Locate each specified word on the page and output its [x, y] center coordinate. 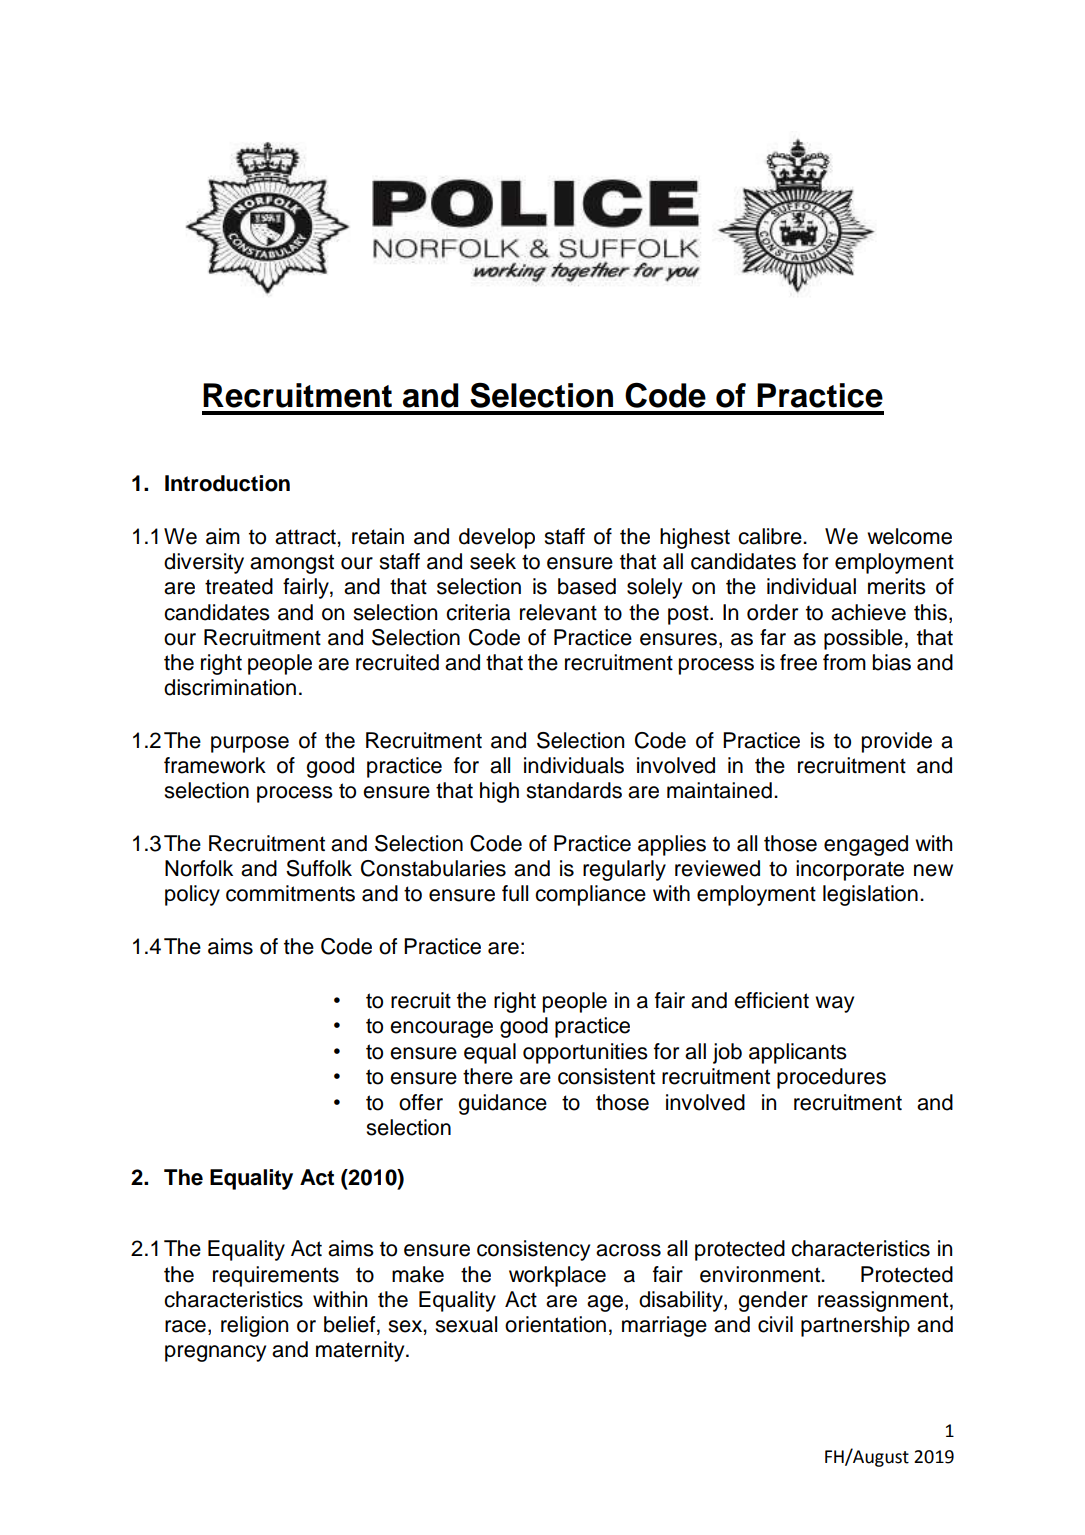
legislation [870, 895]
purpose [250, 744]
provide [897, 742]
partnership [855, 1326]
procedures [831, 1078]
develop [497, 538]
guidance [502, 1104]
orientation [555, 1324]
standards [574, 790]
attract [306, 537]
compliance [590, 895]
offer [421, 1102]
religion [254, 1326]
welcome [909, 536]
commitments [290, 893]
